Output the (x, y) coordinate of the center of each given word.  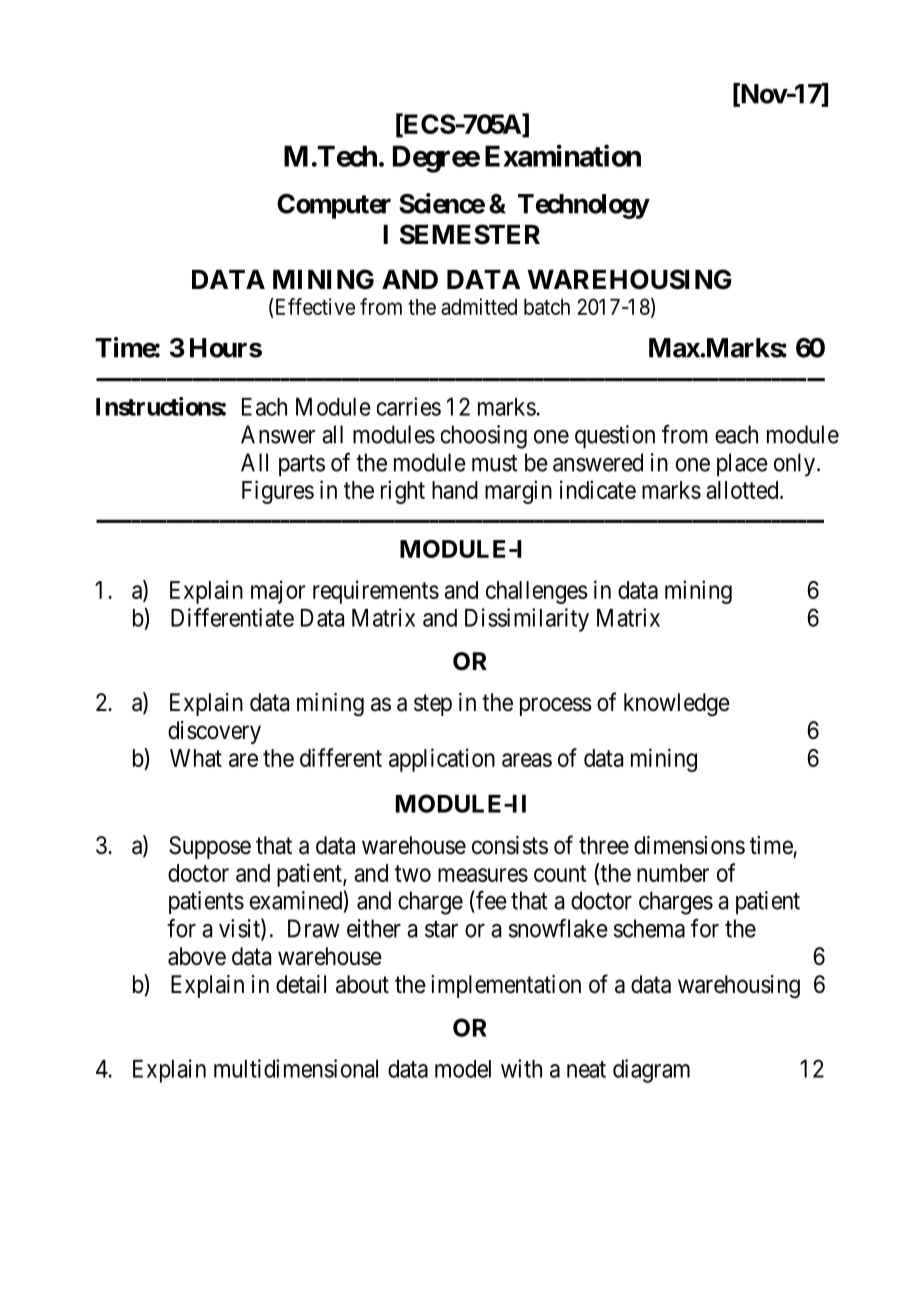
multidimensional (296, 1068)
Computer (334, 206)
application (442, 760)
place (742, 465)
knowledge (677, 704)
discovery (214, 732)
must (495, 463)
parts (302, 466)
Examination (563, 155)
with (521, 1068)
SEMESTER (470, 234)
